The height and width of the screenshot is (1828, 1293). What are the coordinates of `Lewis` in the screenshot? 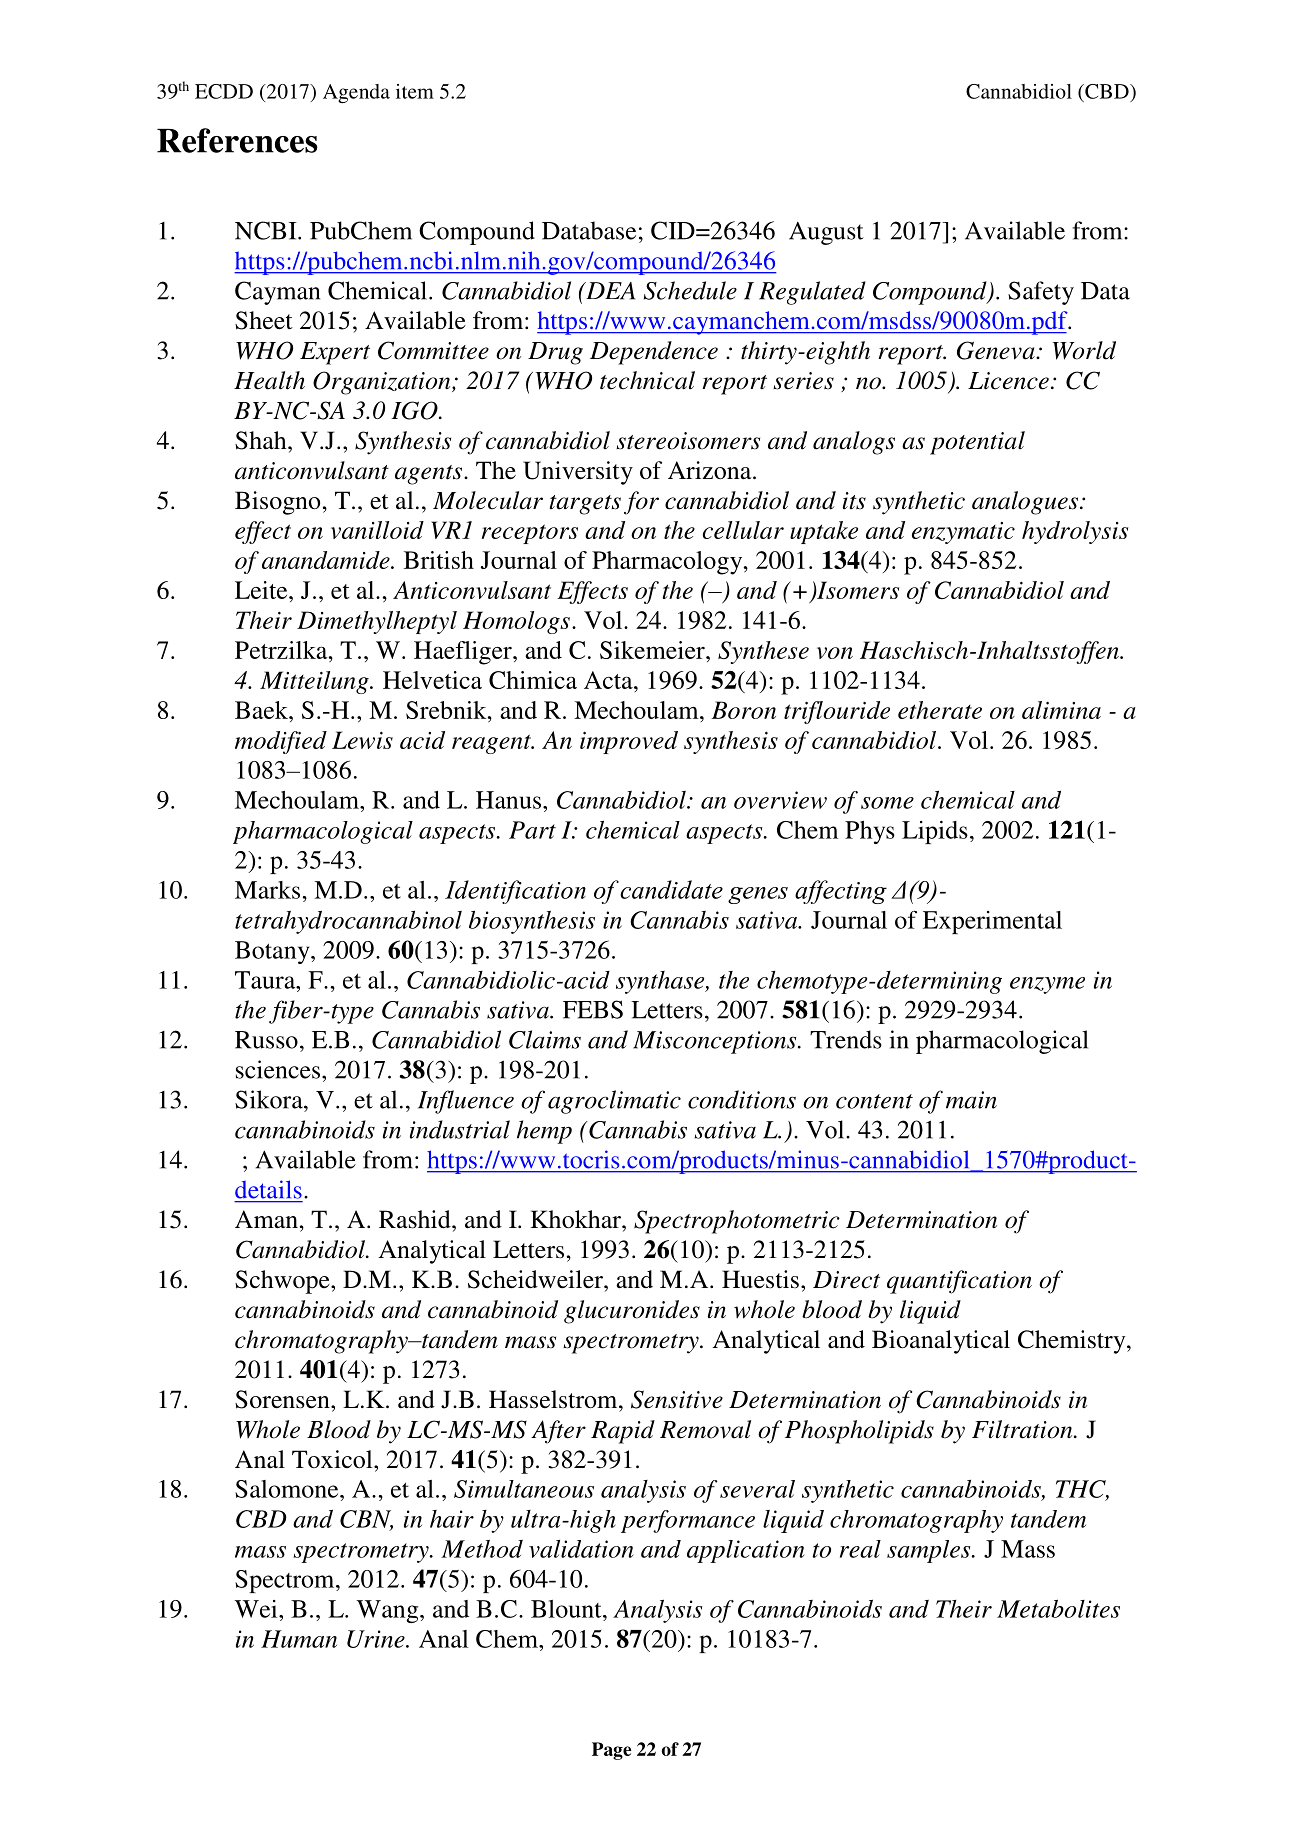 It's located at (362, 740).
